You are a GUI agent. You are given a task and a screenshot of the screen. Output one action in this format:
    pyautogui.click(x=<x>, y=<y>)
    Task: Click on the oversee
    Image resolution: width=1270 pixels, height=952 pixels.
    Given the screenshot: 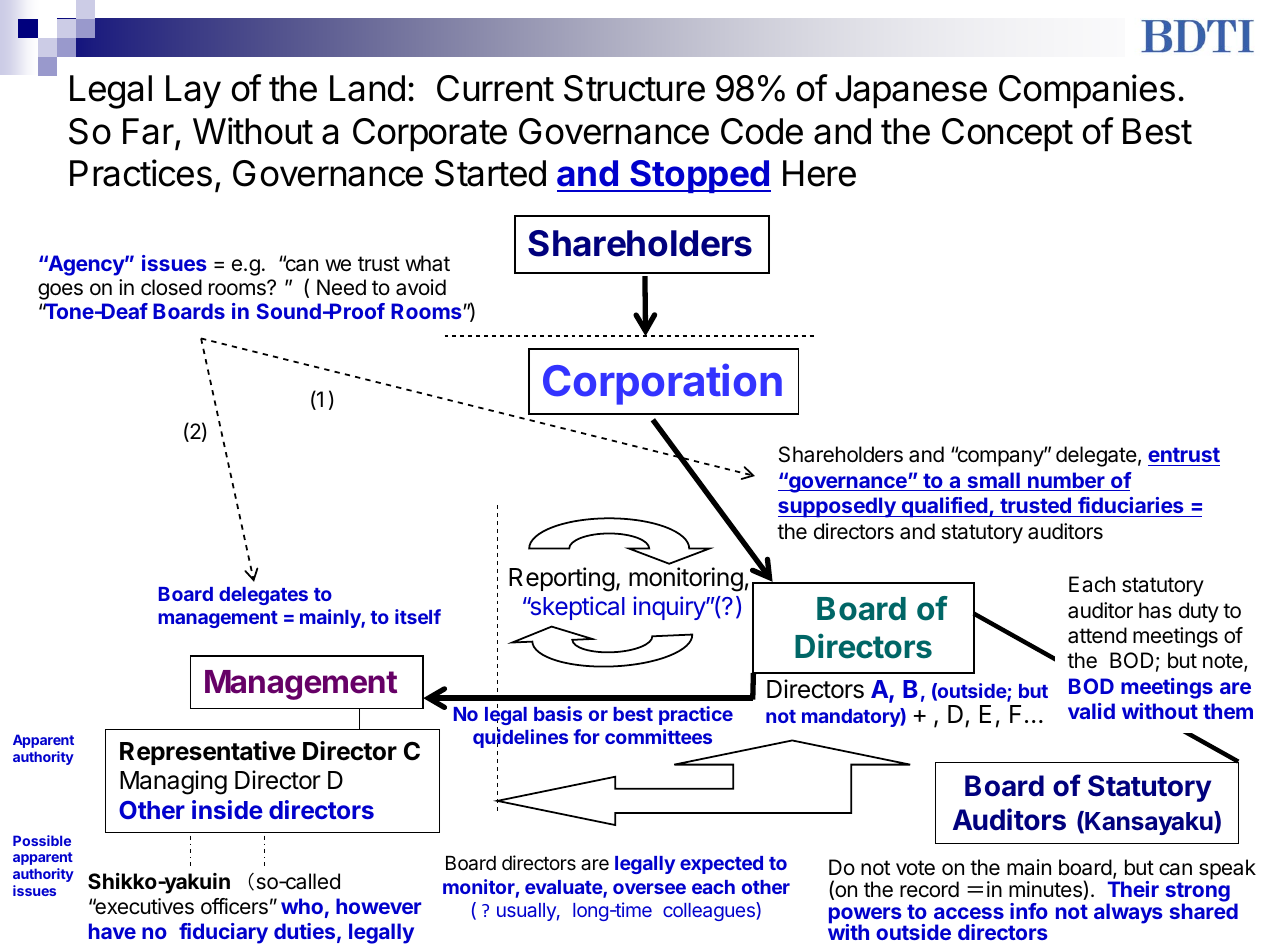 What is the action you would take?
    pyautogui.click(x=649, y=888)
